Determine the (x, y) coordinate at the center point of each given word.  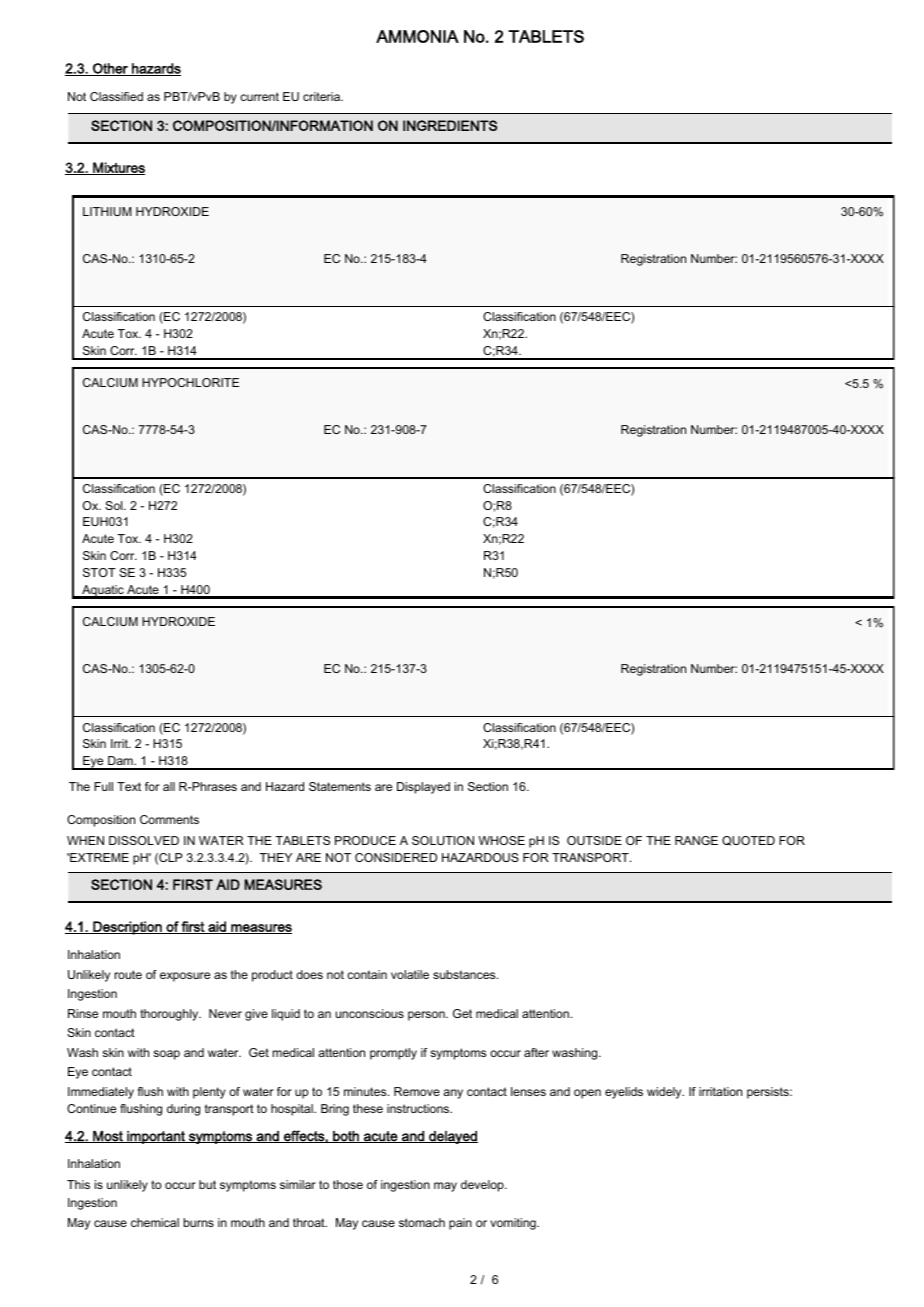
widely (665, 1093)
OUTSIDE (594, 840)
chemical (155, 1222)
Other (110, 69)
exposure (185, 977)
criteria (322, 96)
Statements (340, 786)
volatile (410, 974)
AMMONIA (417, 36)
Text (129, 786)
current (259, 96)
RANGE (696, 840)
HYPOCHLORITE (190, 382)
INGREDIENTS (450, 125)
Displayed (423, 788)
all (169, 786)
